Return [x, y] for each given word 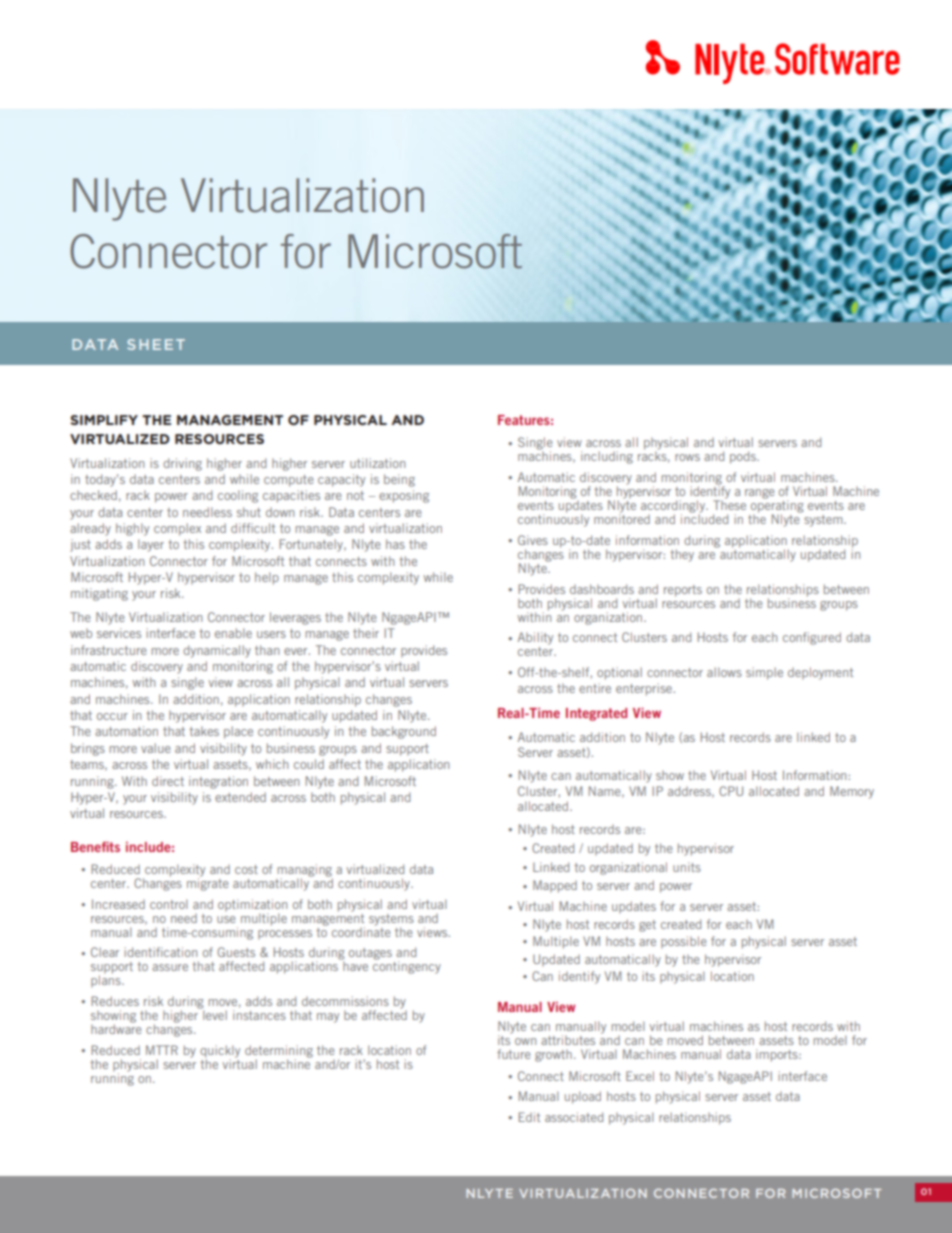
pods [744, 457]
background [404, 732]
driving [182, 464]
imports [778, 1055]
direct [168, 781]
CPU [731, 791]
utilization [377, 463]
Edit [529, 1117]
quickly [220, 1052]
